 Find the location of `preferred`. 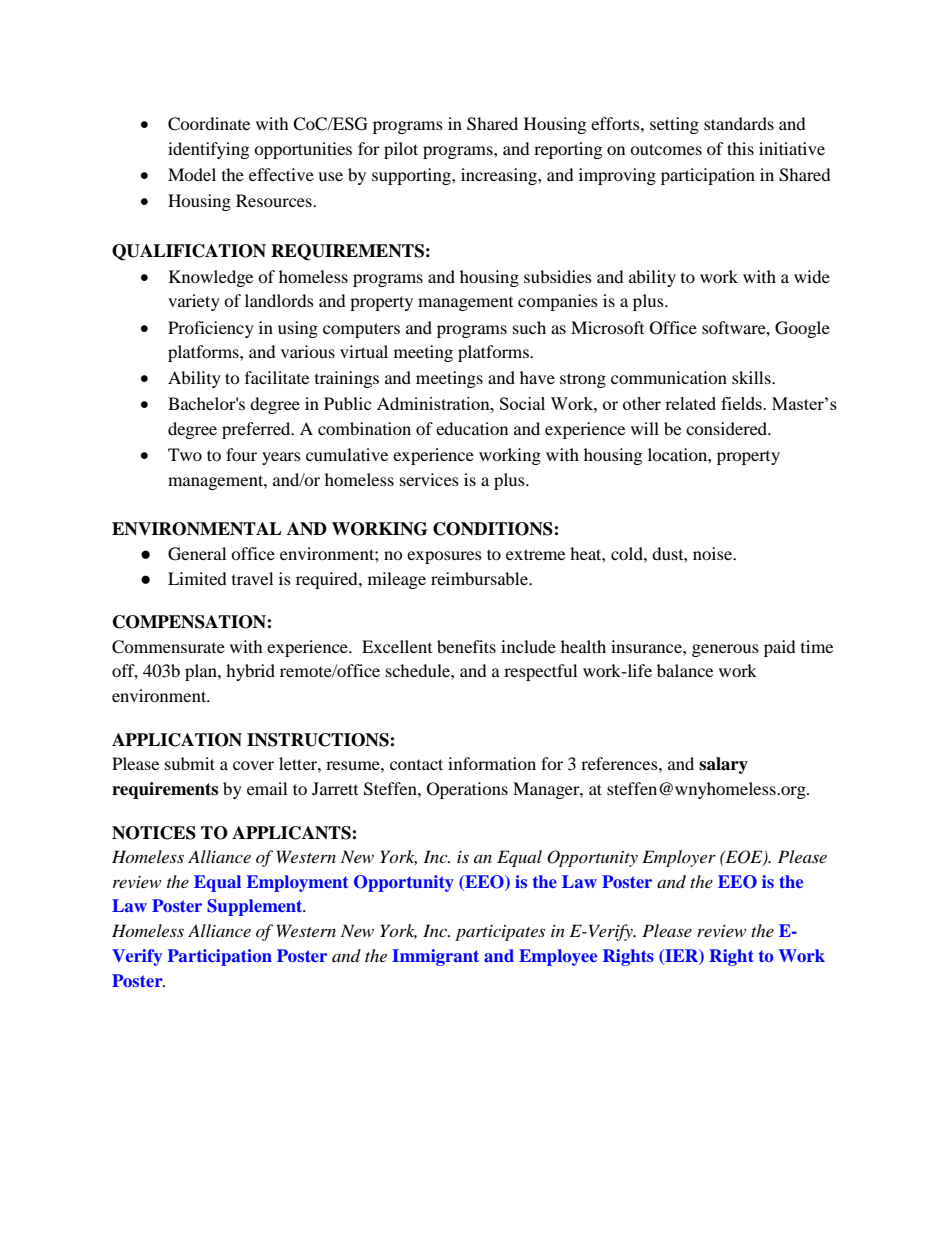

preferred is located at coordinates (257, 430).
